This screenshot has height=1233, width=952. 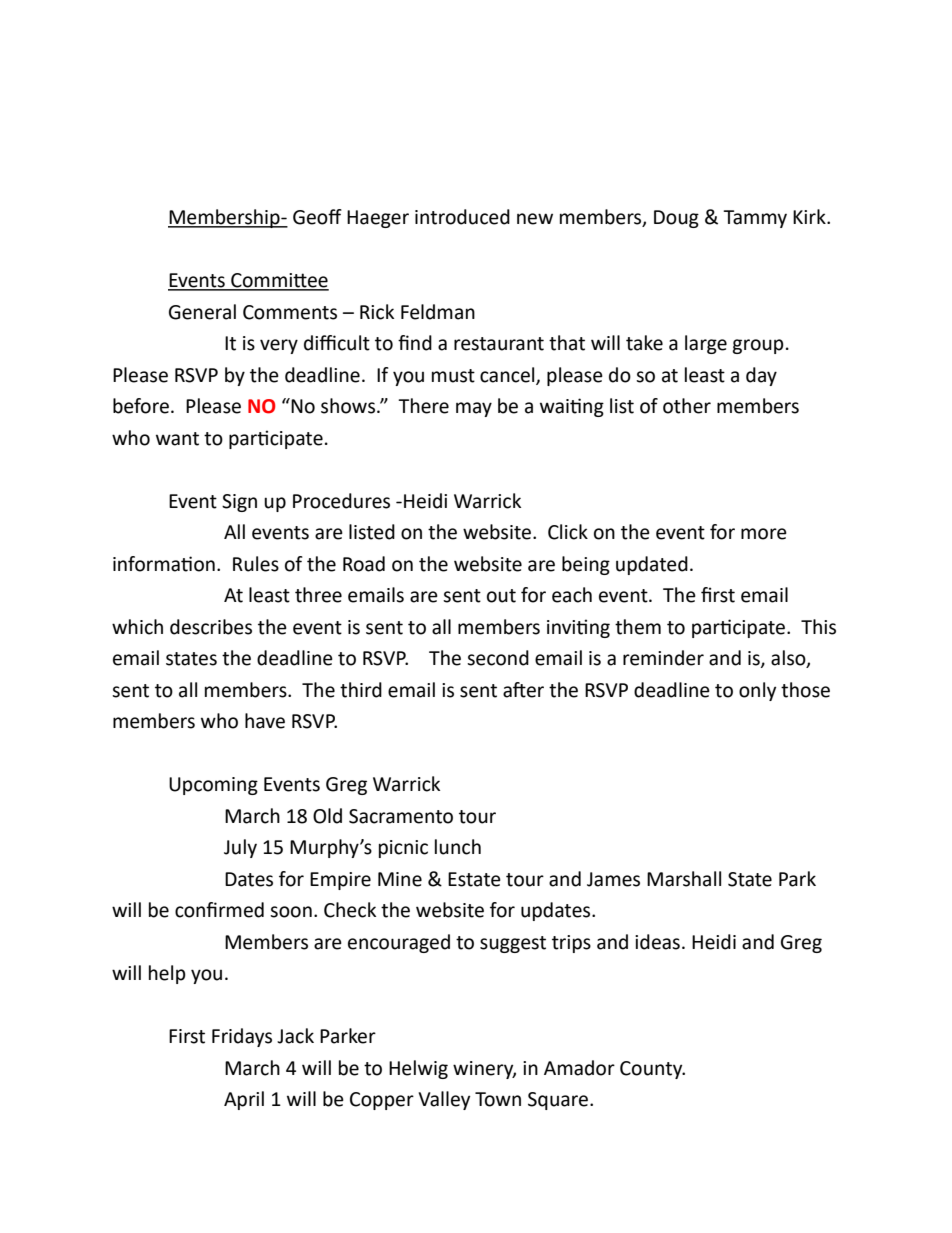 I want to click on April, so click(x=244, y=1100).
